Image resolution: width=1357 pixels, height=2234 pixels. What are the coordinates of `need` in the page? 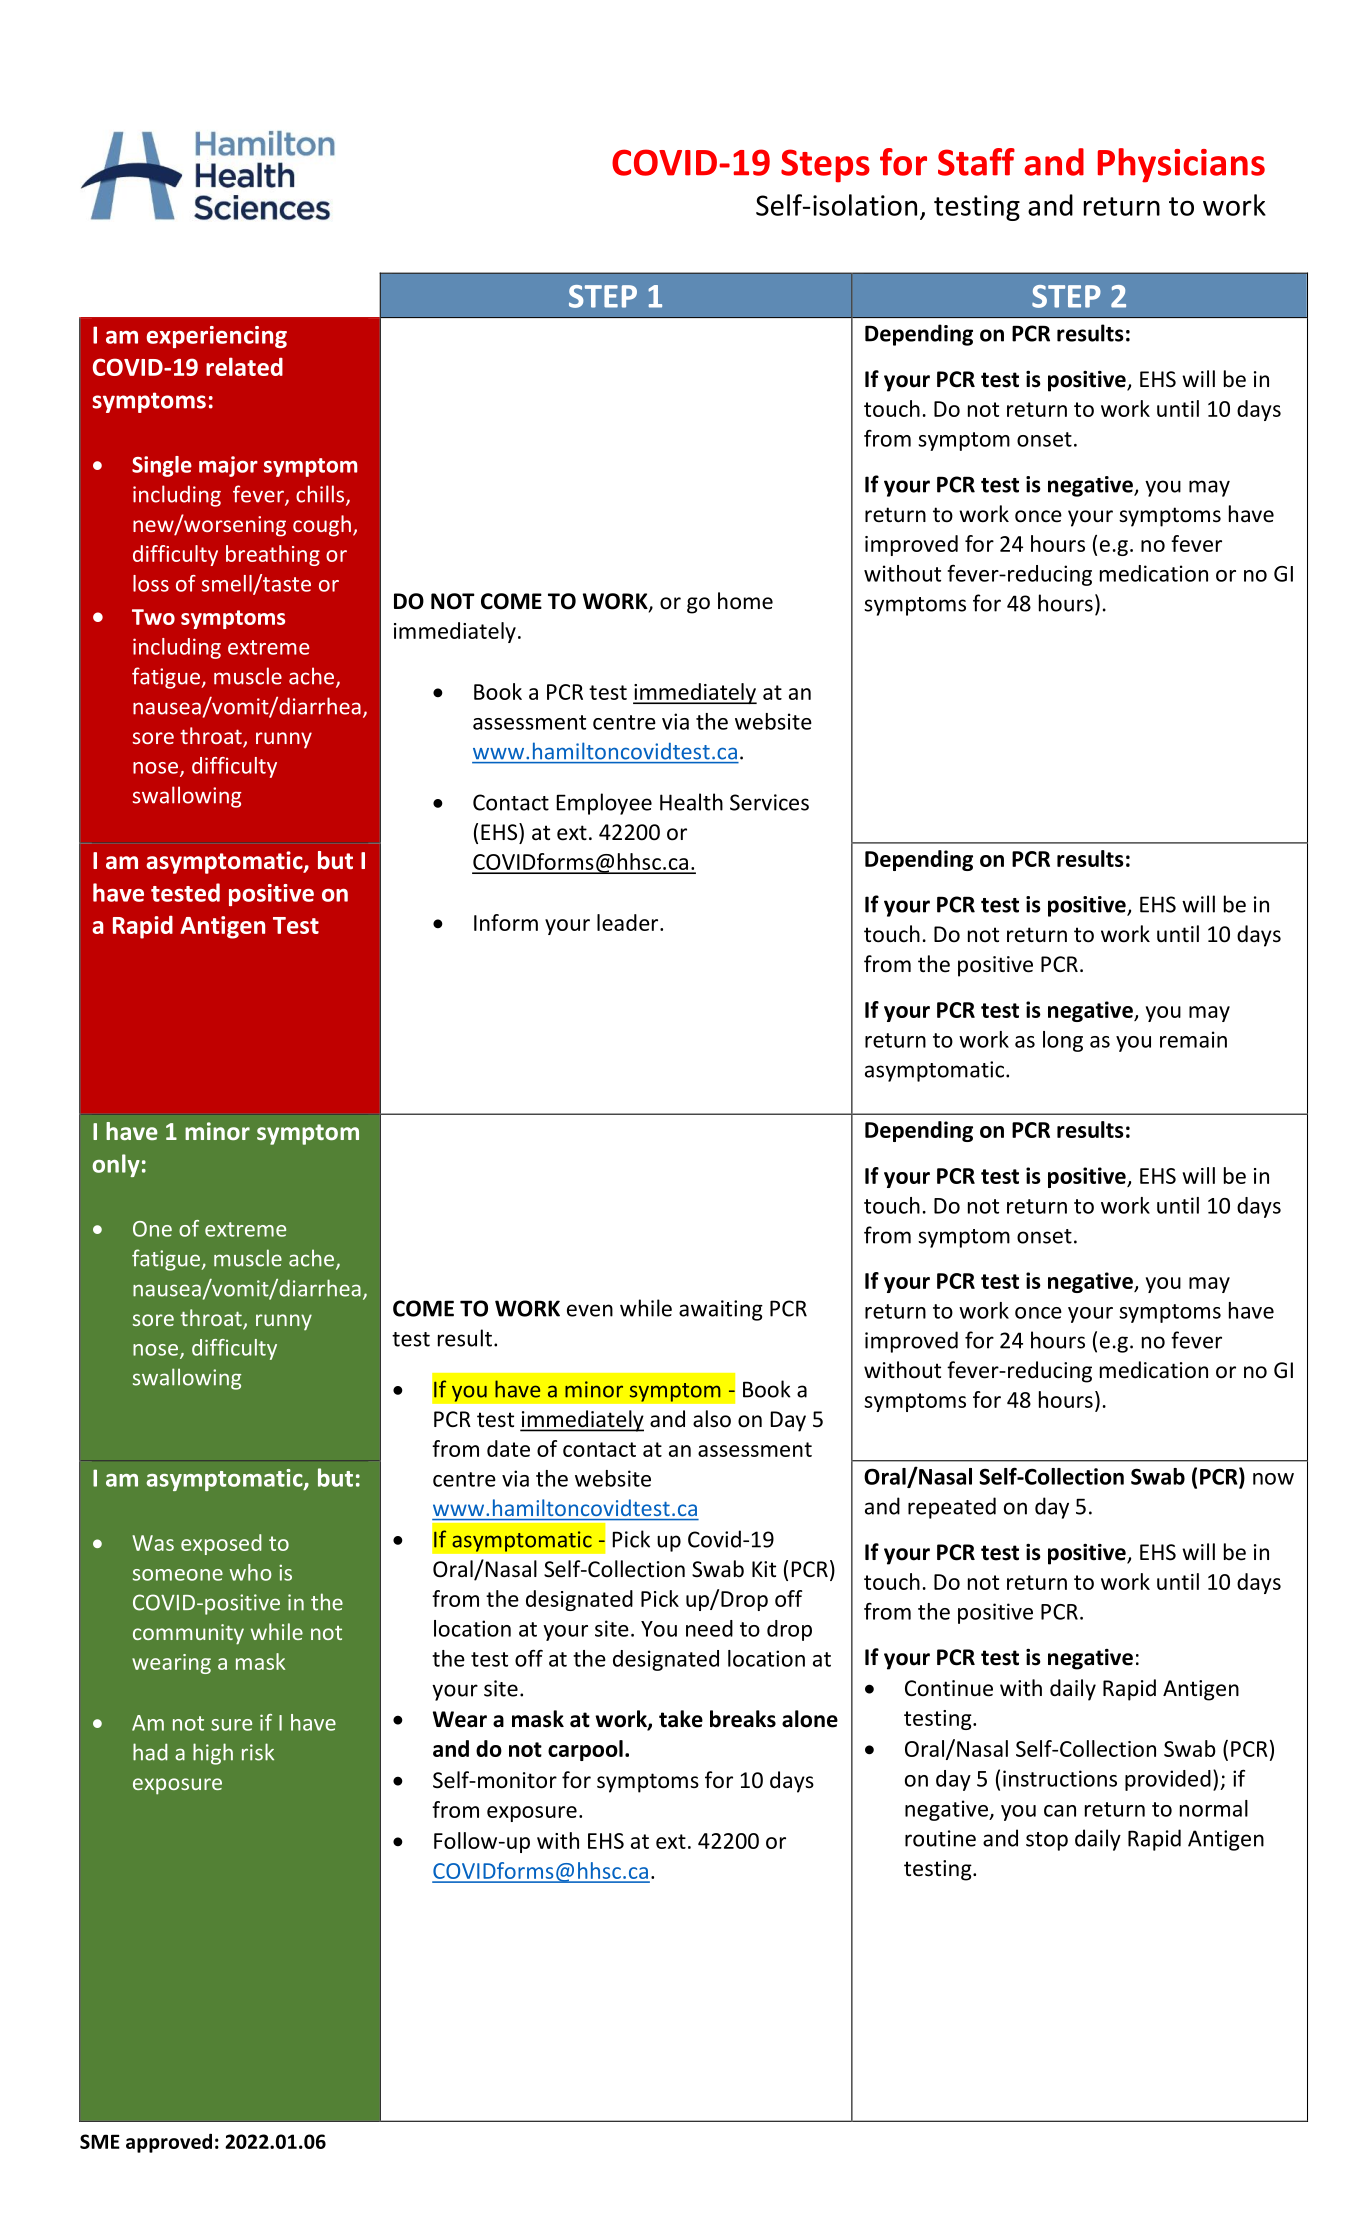 It's located at (709, 1628).
